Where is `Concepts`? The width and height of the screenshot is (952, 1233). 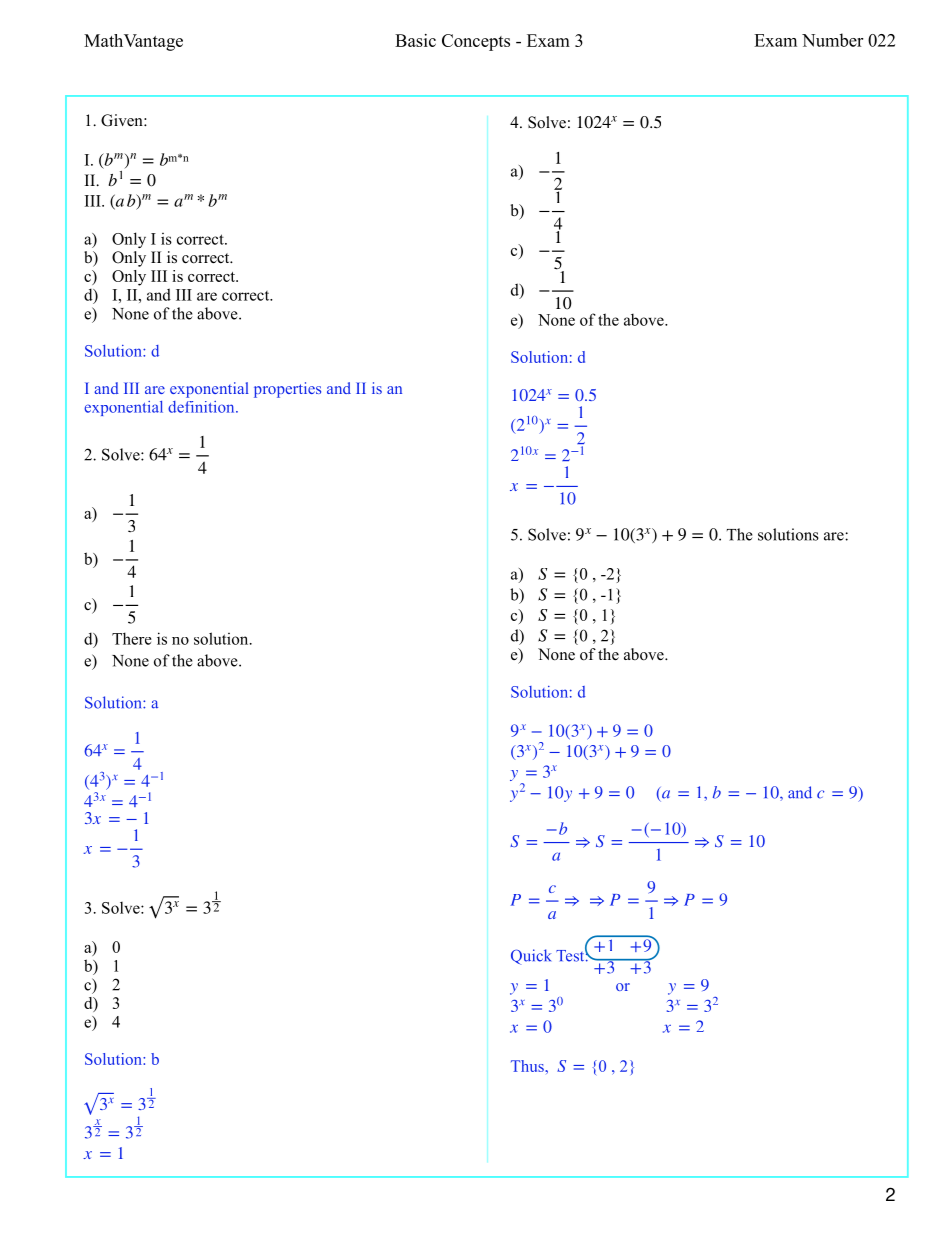
Concepts is located at coordinates (476, 42).
